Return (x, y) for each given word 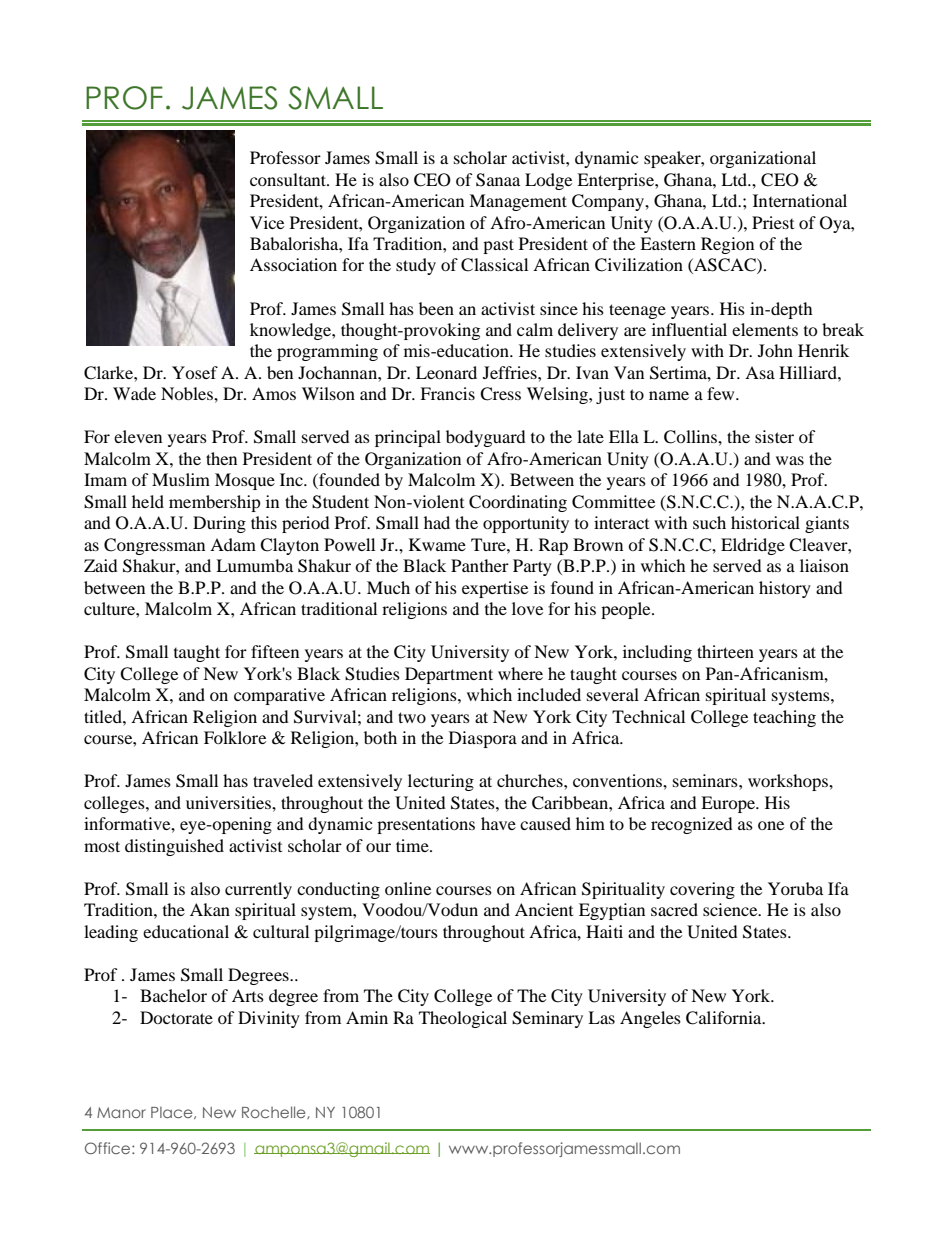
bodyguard (486, 438)
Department (449, 675)
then (221, 458)
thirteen (725, 651)
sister (774, 436)
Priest (773, 222)
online (408, 888)
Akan (210, 909)
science (731, 909)
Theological (463, 1019)
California (725, 1018)
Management (518, 202)
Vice (267, 222)
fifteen (275, 651)
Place (173, 1112)
